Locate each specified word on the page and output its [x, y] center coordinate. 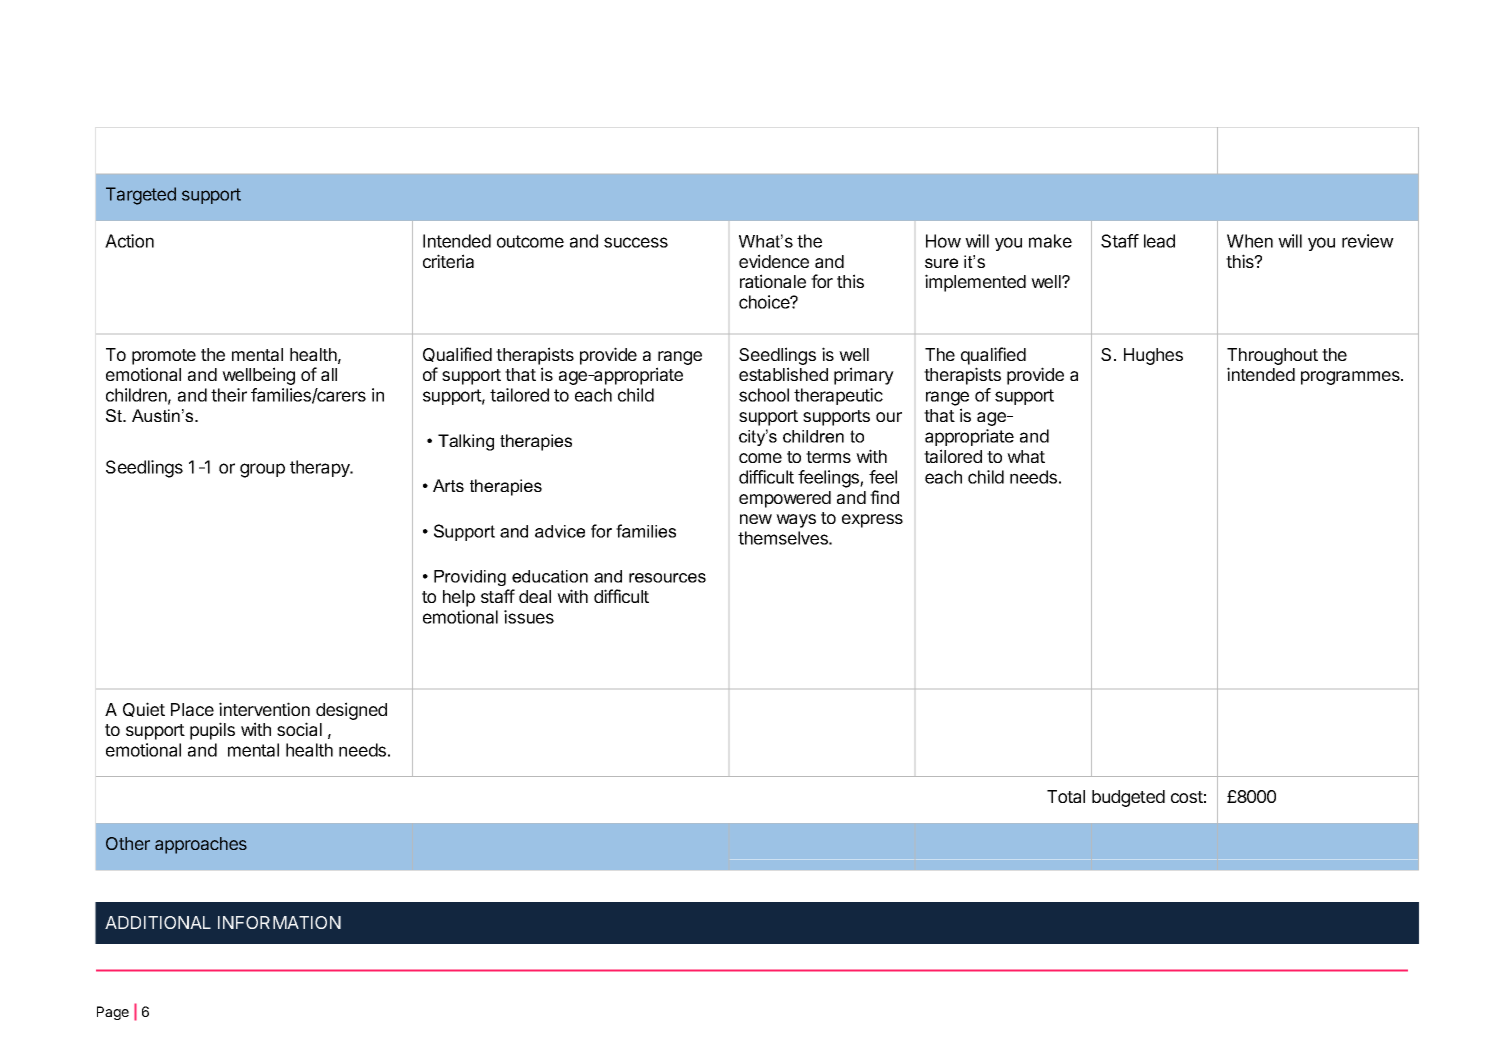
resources [667, 578]
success [636, 242]
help [459, 598]
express [872, 521]
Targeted [141, 196]
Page [113, 1013]
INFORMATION [279, 922]
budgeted [1128, 798]
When [1250, 241]
